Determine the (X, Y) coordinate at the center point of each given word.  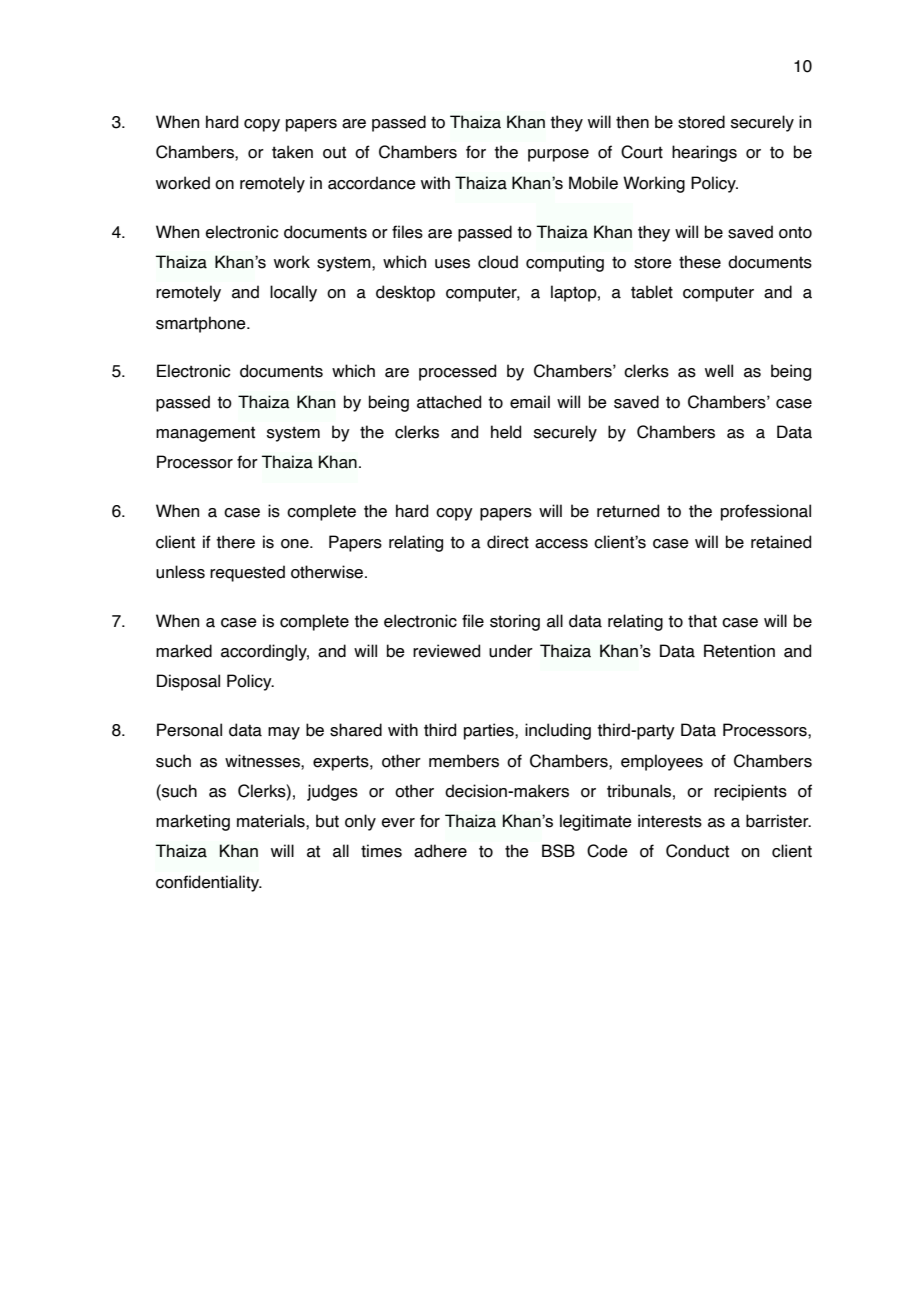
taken (292, 152)
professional (766, 512)
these (700, 262)
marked (184, 651)
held (506, 432)
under (511, 651)
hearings (704, 153)
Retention (739, 651)
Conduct (697, 851)
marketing (193, 822)
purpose (558, 155)
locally (293, 293)
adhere (440, 851)
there (235, 542)
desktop (405, 293)
